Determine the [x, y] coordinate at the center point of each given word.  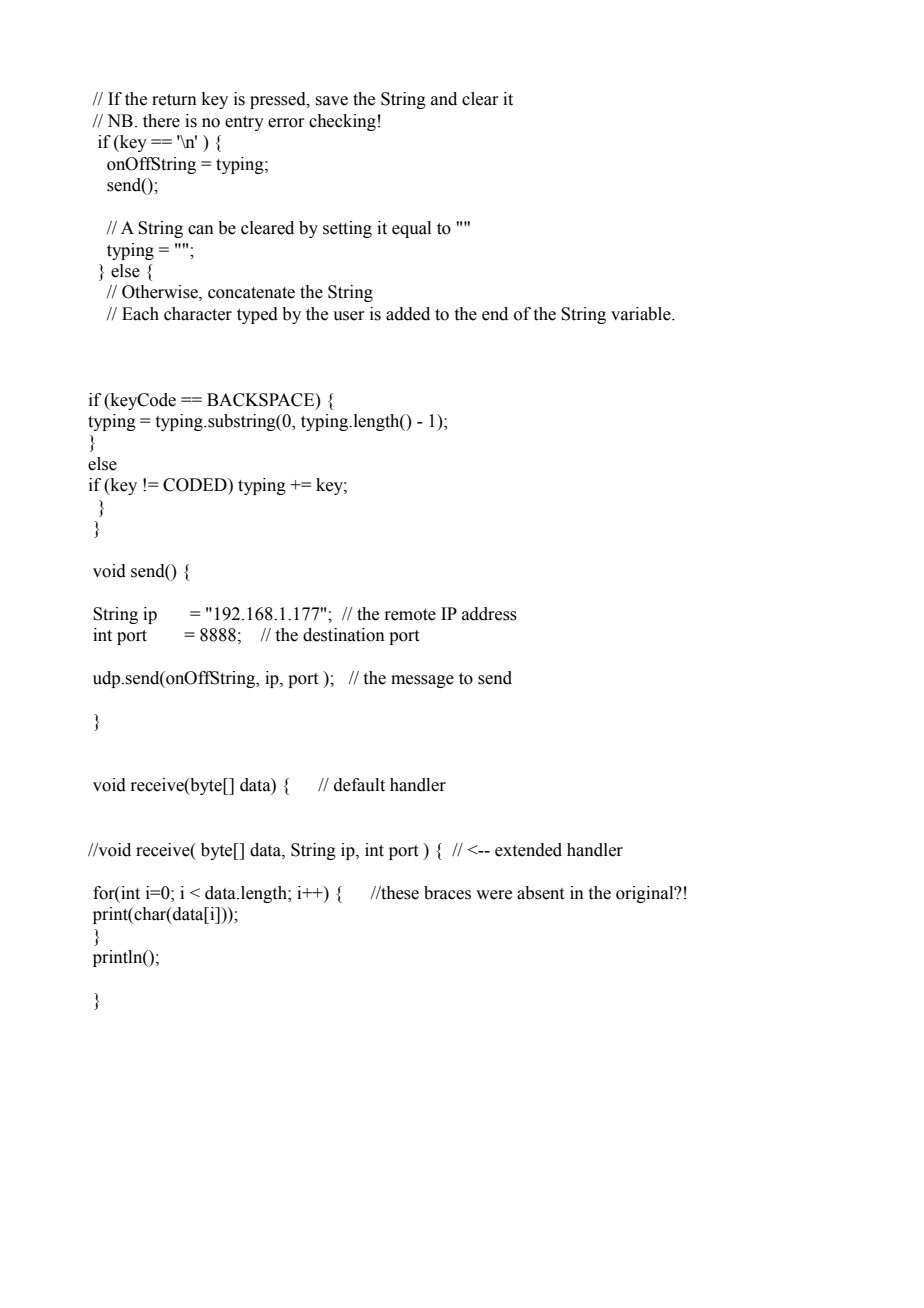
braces [447, 893]
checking [342, 122]
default [359, 785]
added [408, 314]
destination [344, 635]
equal [411, 229]
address [489, 614]
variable [642, 314]
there [161, 121]
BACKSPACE [262, 400]
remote [410, 615]
